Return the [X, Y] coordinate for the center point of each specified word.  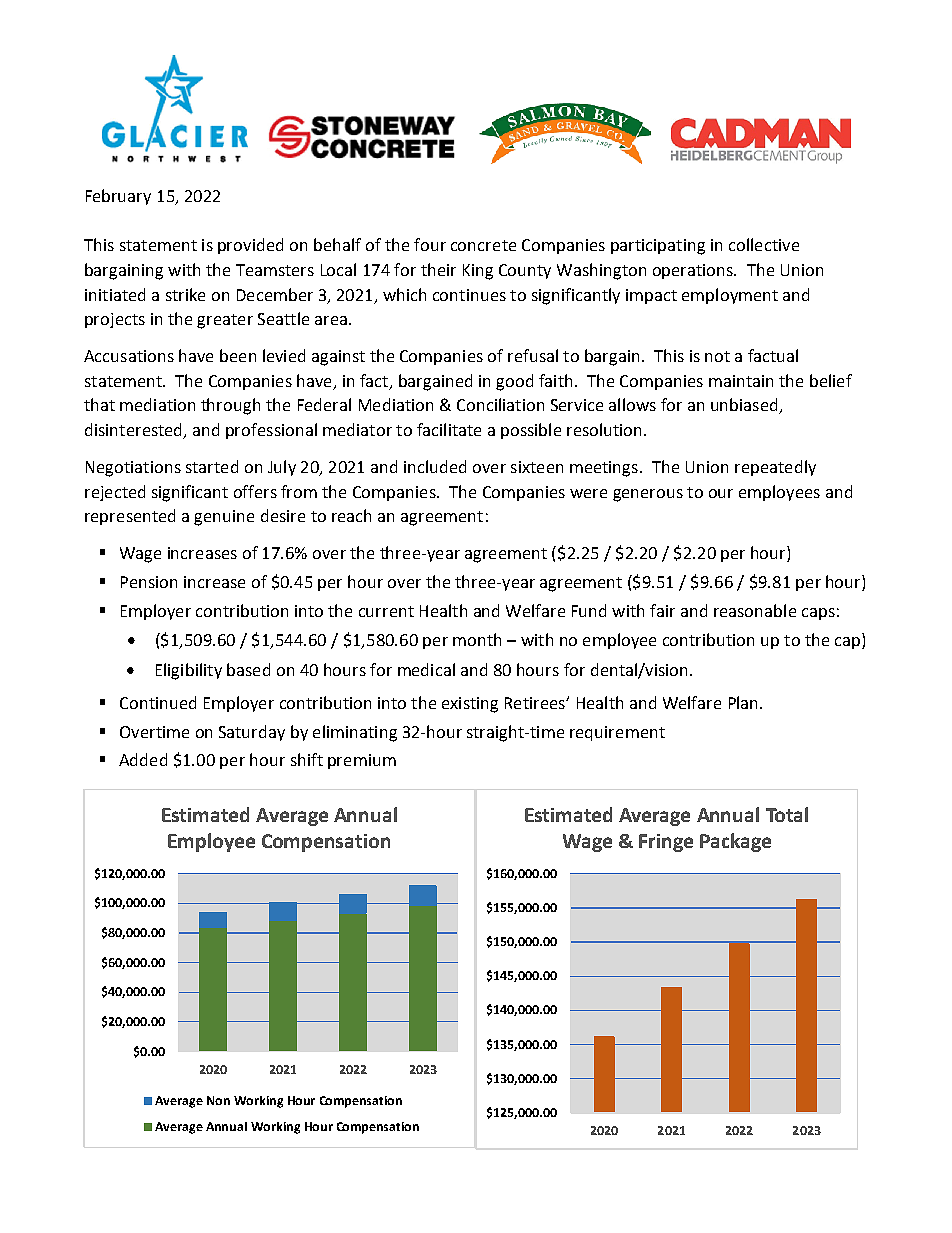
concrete [483, 245]
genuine [224, 518]
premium [362, 761]
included [435, 466]
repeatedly [775, 468]
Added [143, 759]
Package [735, 842]
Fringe [666, 843]
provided [250, 246]
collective [764, 244]
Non [218, 1100]
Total [787, 814]
